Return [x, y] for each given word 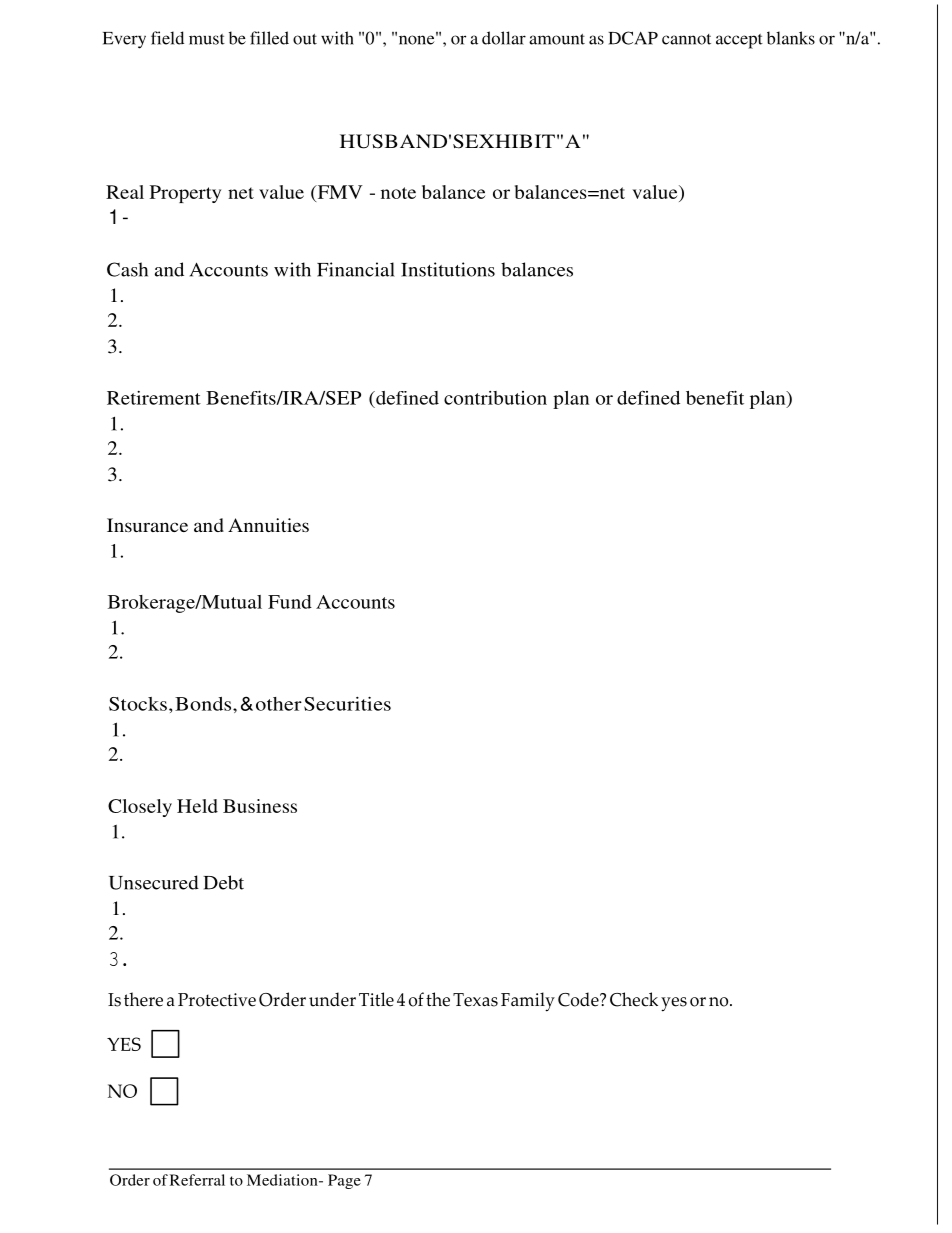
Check [634, 999]
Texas [475, 1000]
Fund [290, 602]
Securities [347, 704]
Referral [197, 1180]
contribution [495, 398]
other [279, 704]
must [207, 39]
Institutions [448, 269]
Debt [223, 882]
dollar [504, 38]
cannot [686, 39]
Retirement [154, 398]
